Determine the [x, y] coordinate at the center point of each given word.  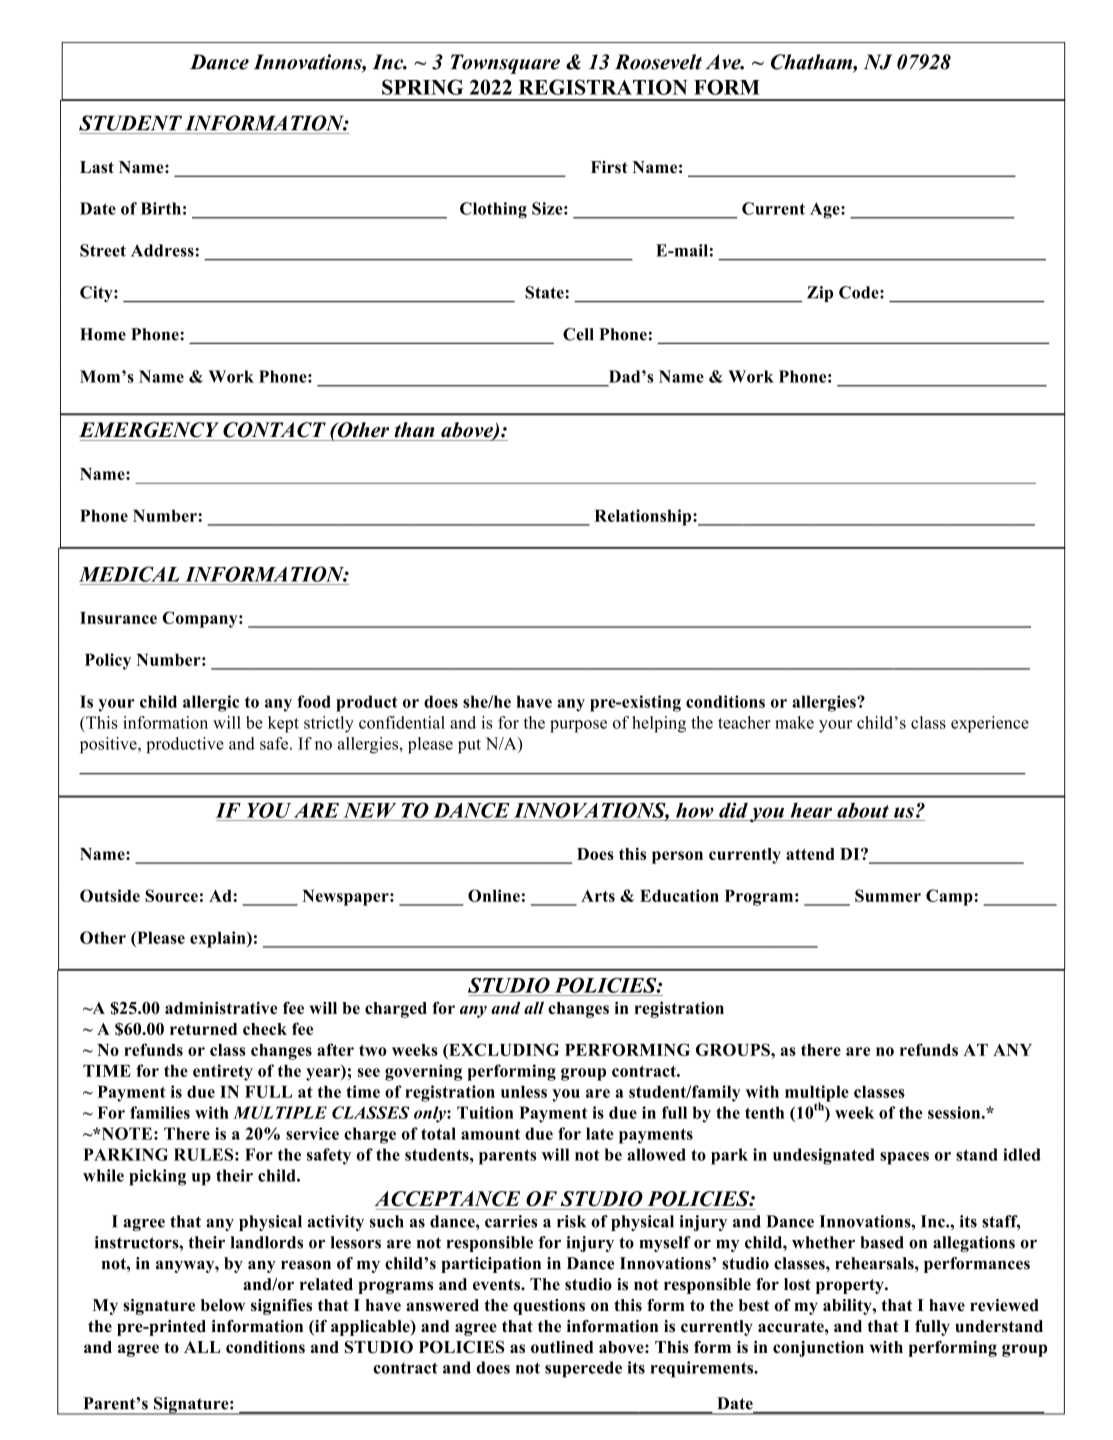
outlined [562, 1347]
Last [97, 167]
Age [826, 210]
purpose [578, 726]
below [223, 1305]
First [609, 167]
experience [990, 724]
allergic [211, 703]
